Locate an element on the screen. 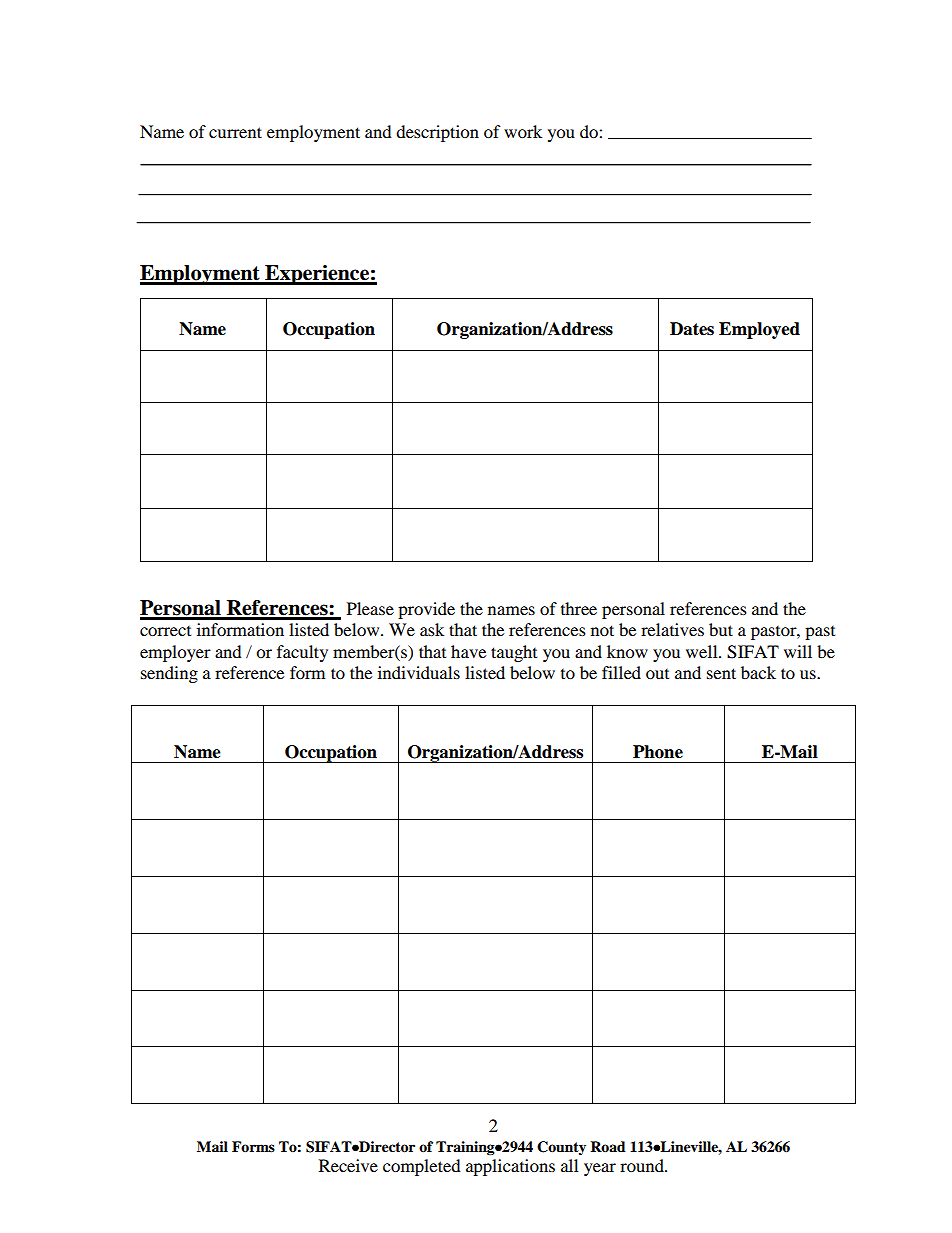  sent is located at coordinates (721, 673).
